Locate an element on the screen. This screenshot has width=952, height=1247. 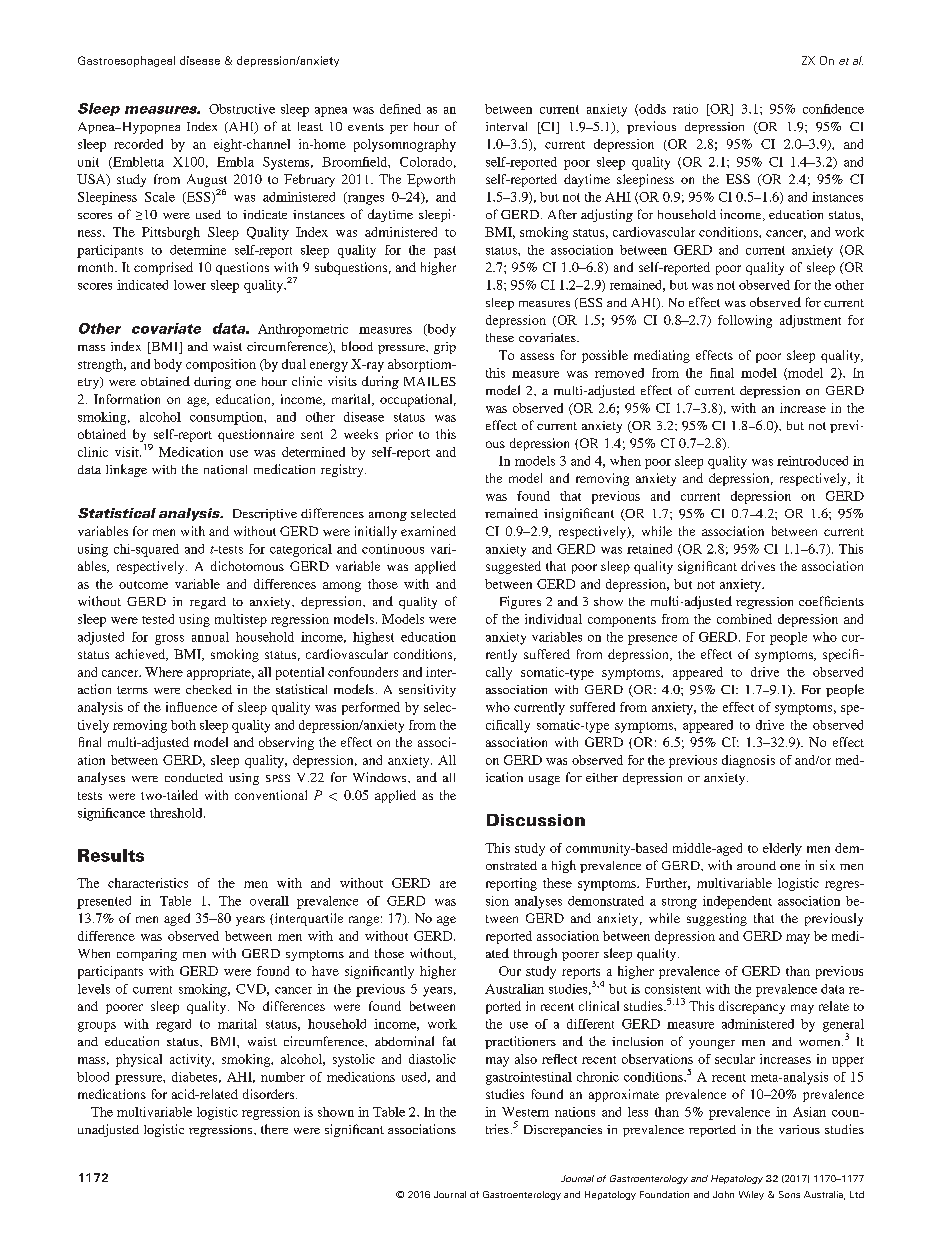
reintroduced is located at coordinates (812, 461).
